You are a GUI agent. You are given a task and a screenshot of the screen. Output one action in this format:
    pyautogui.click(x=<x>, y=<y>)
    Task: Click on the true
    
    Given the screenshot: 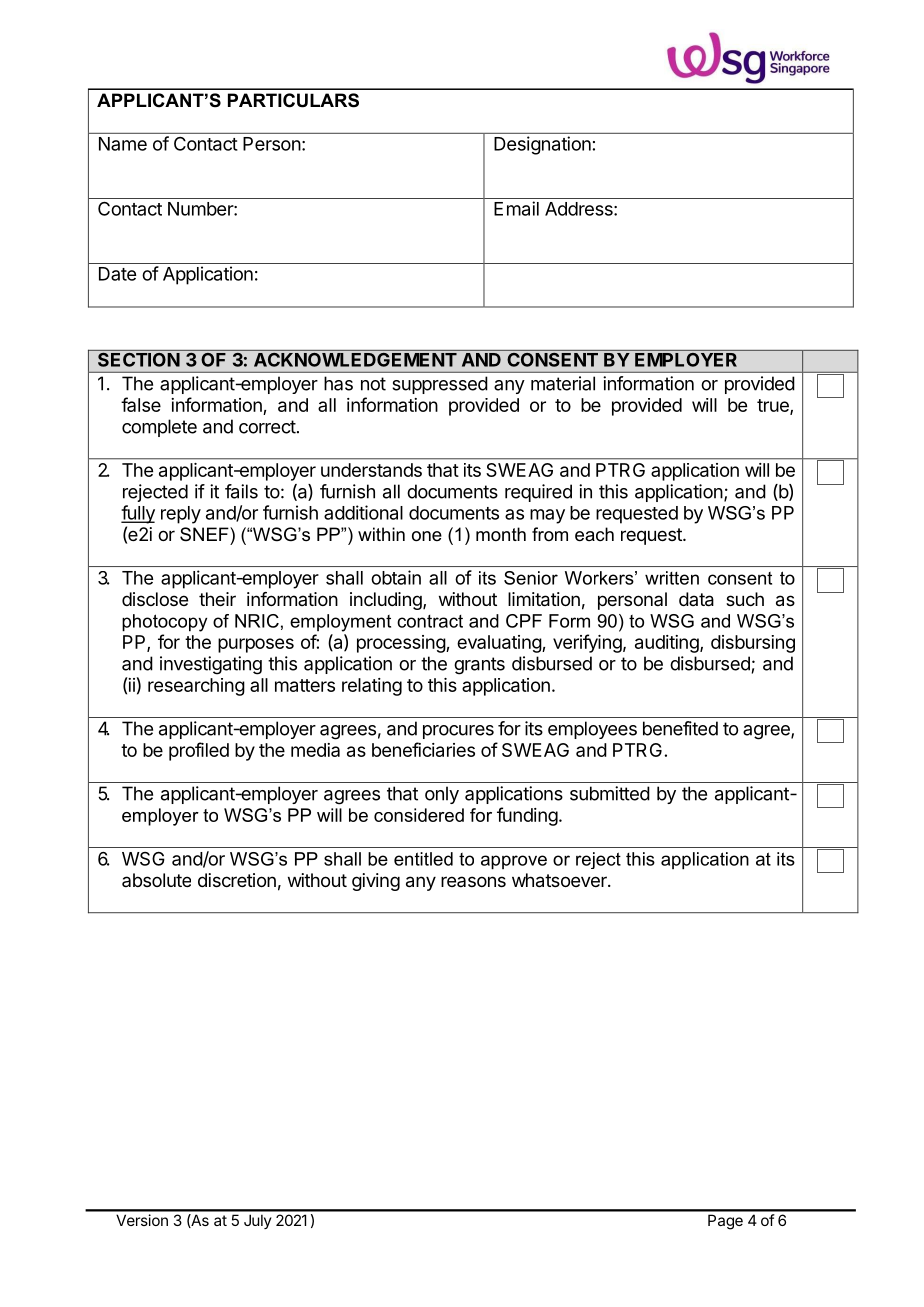 What is the action you would take?
    pyautogui.click(x=774, y=406)
